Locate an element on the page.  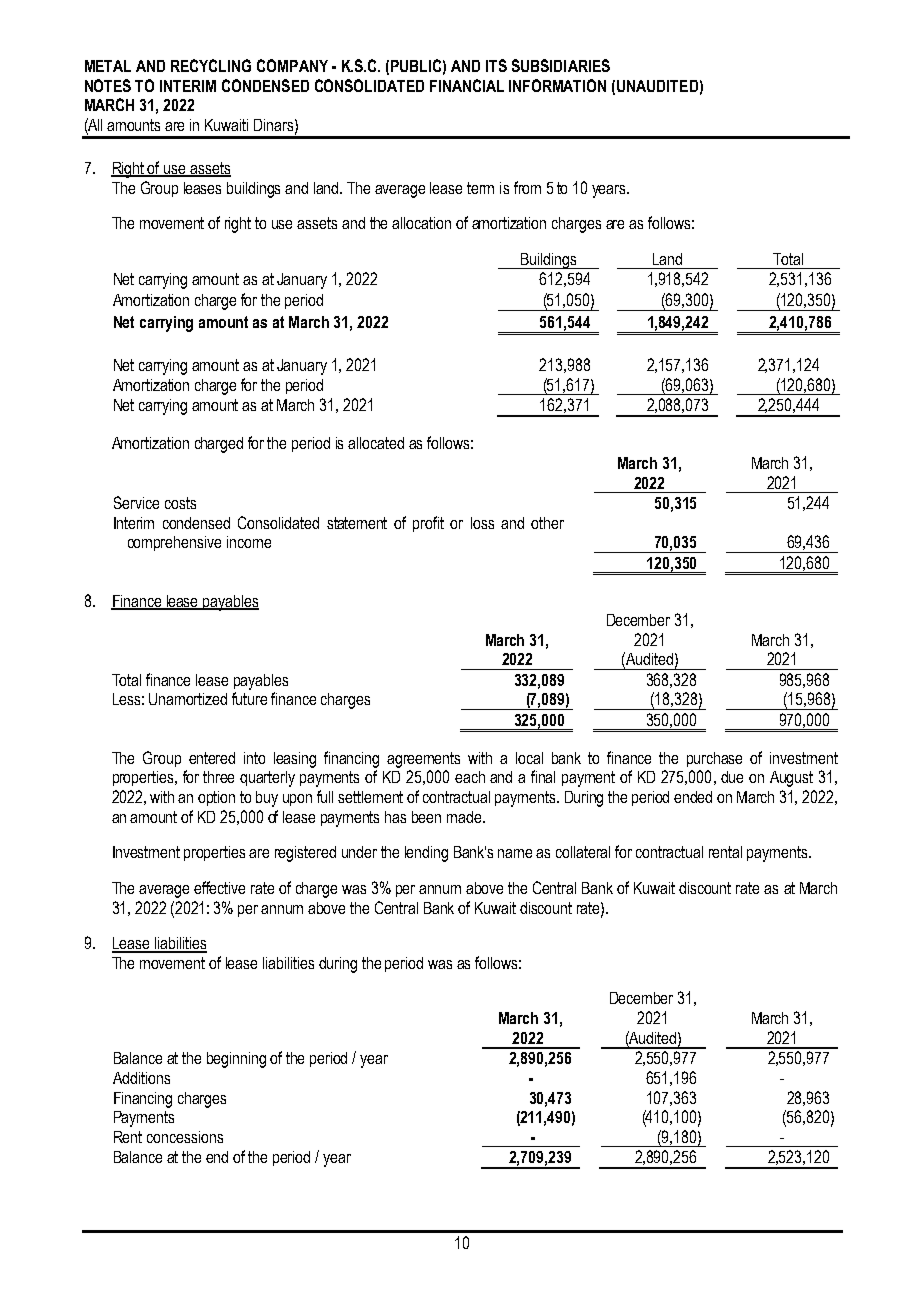
allocated is located at coordinates (376, 443).
